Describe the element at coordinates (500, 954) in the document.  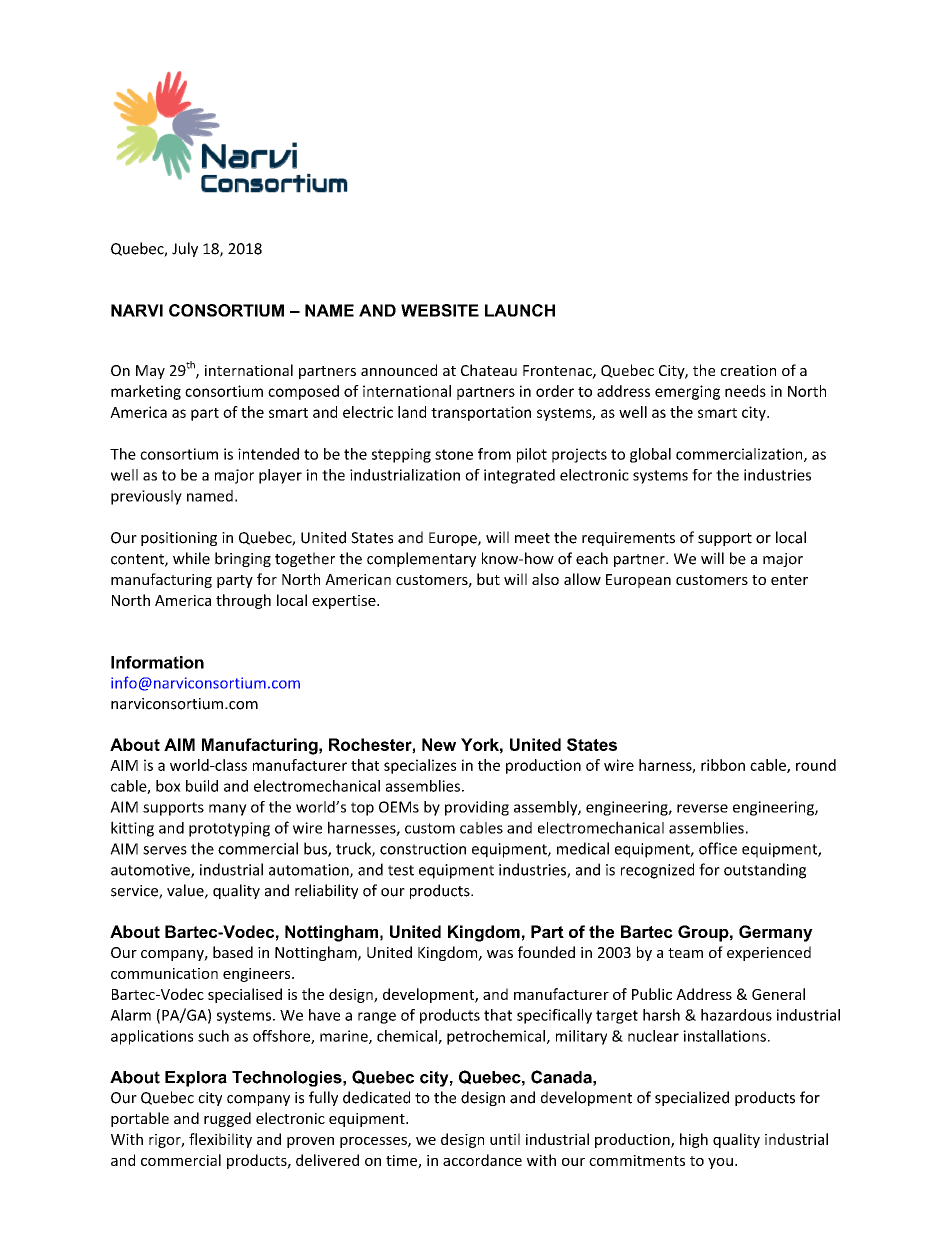
I see `was` at that location.
